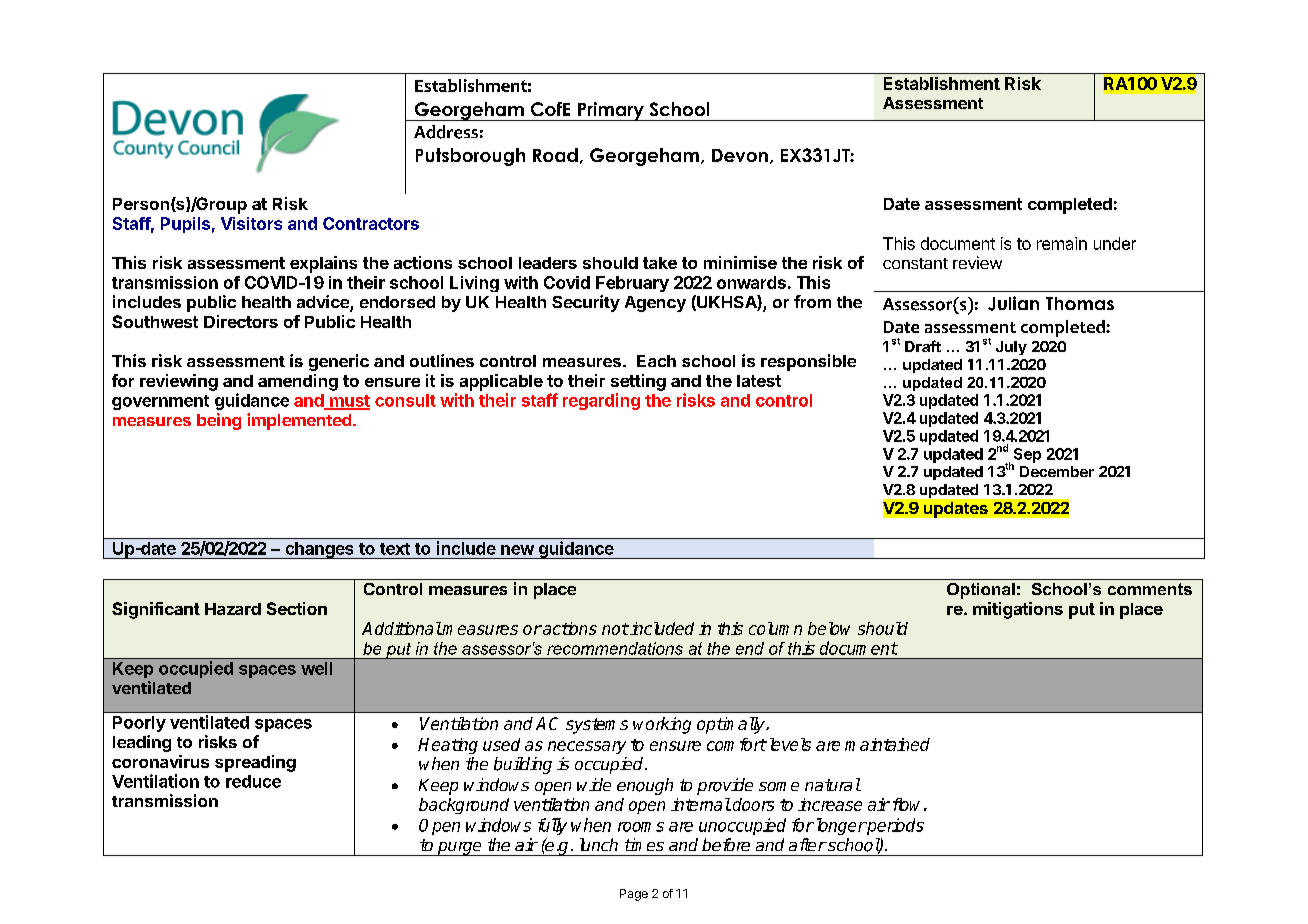  What do you see at coordinates (241, 321) in the screenshot?
I see `Directors` at bounding box center [241, 321].
